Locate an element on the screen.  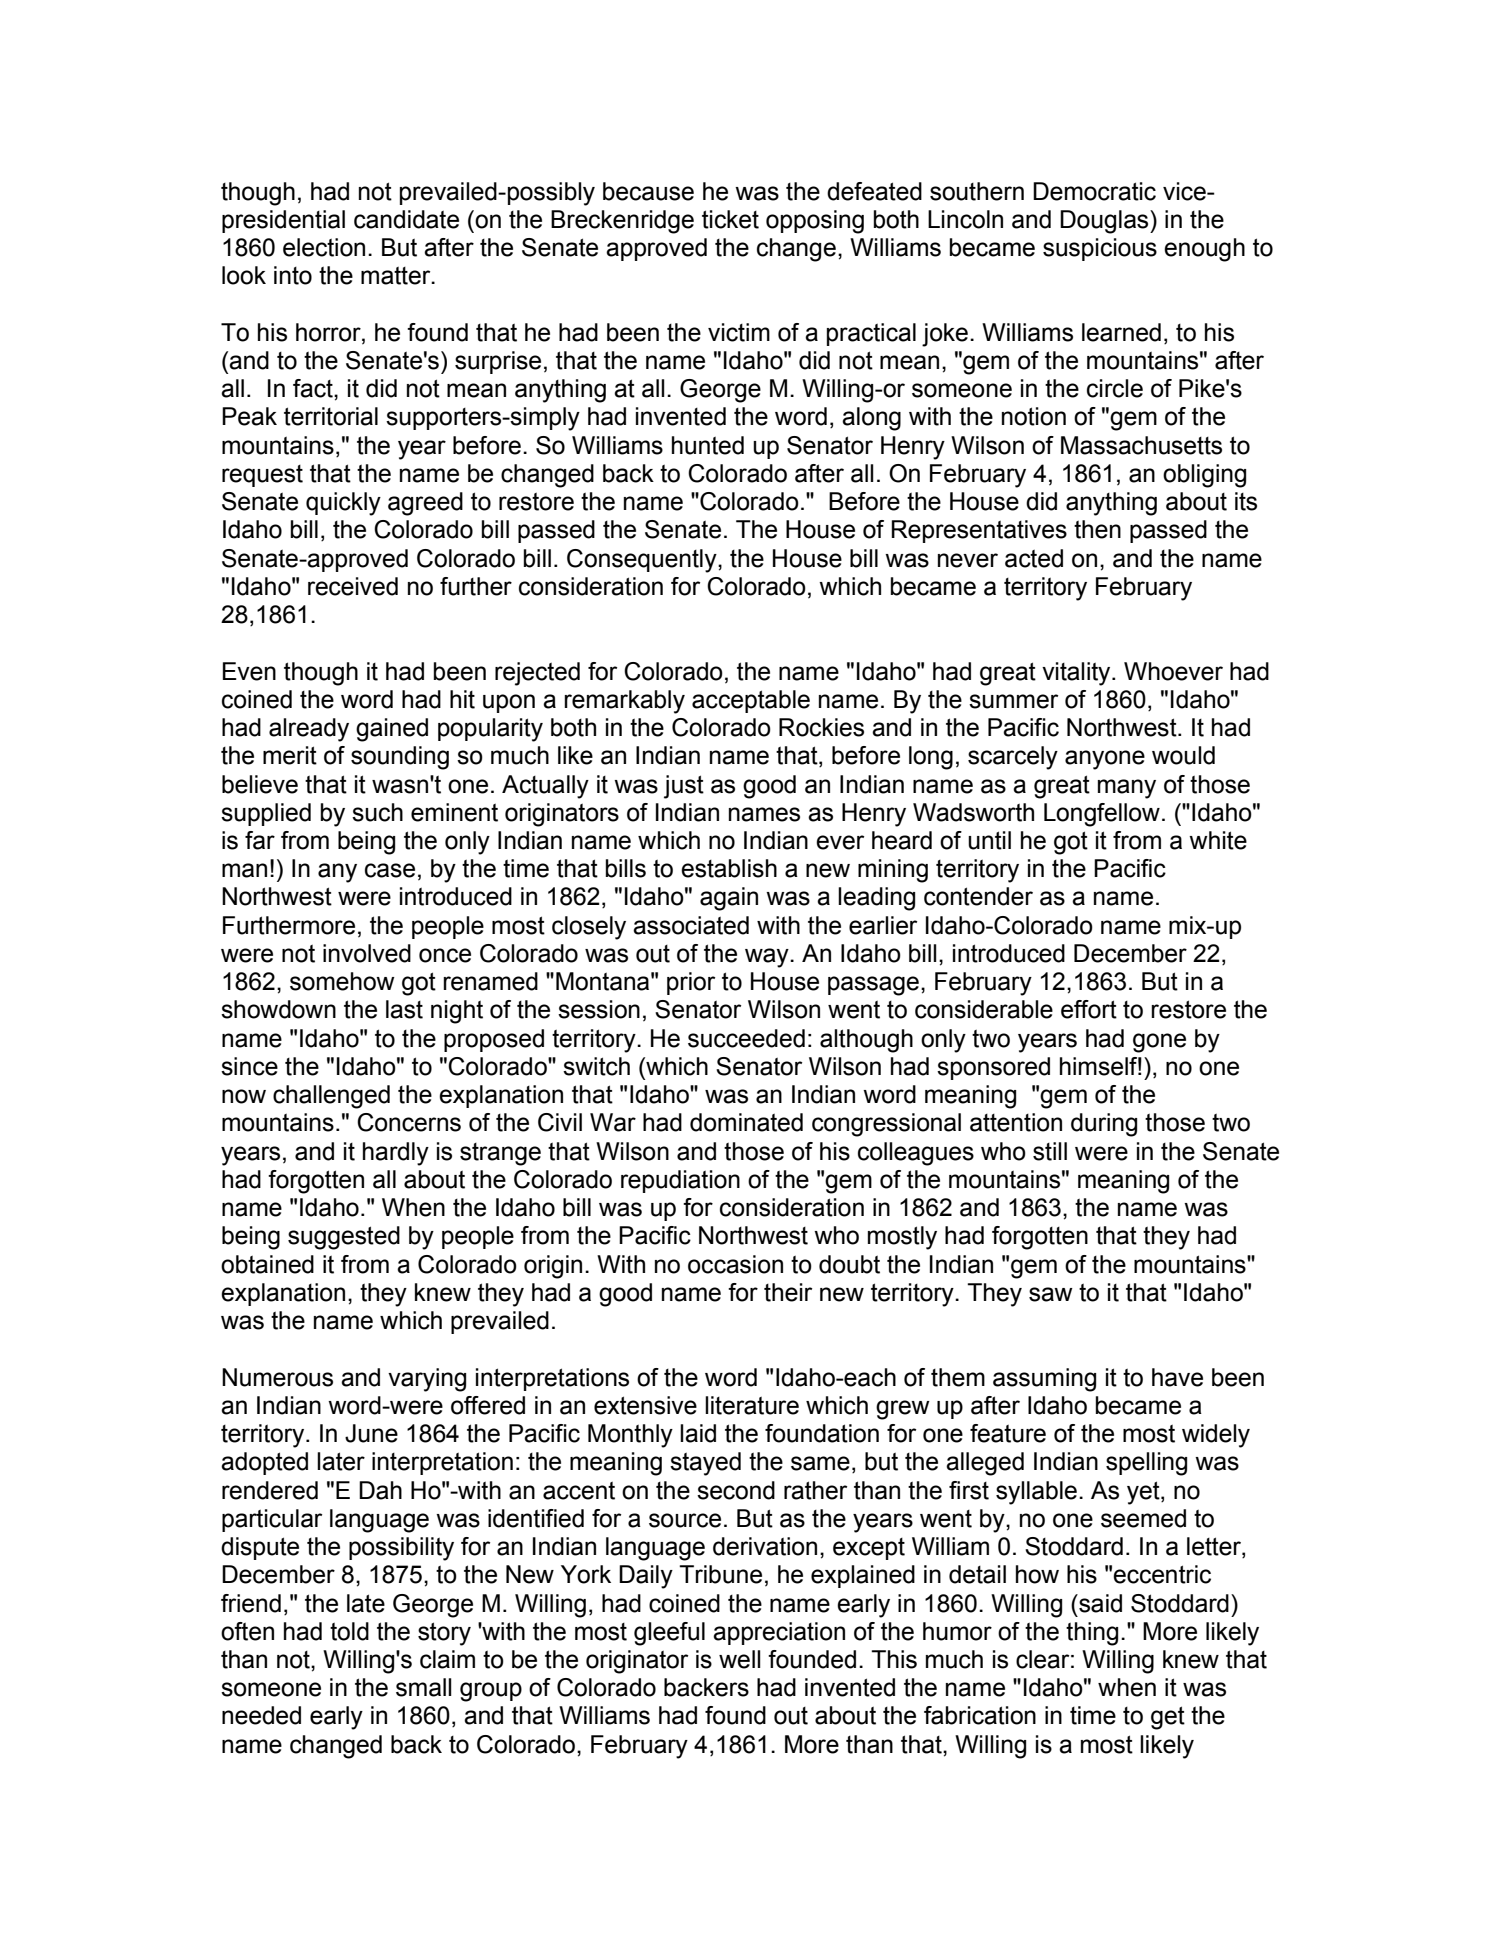
involved is located at coordinates (367, 953).
